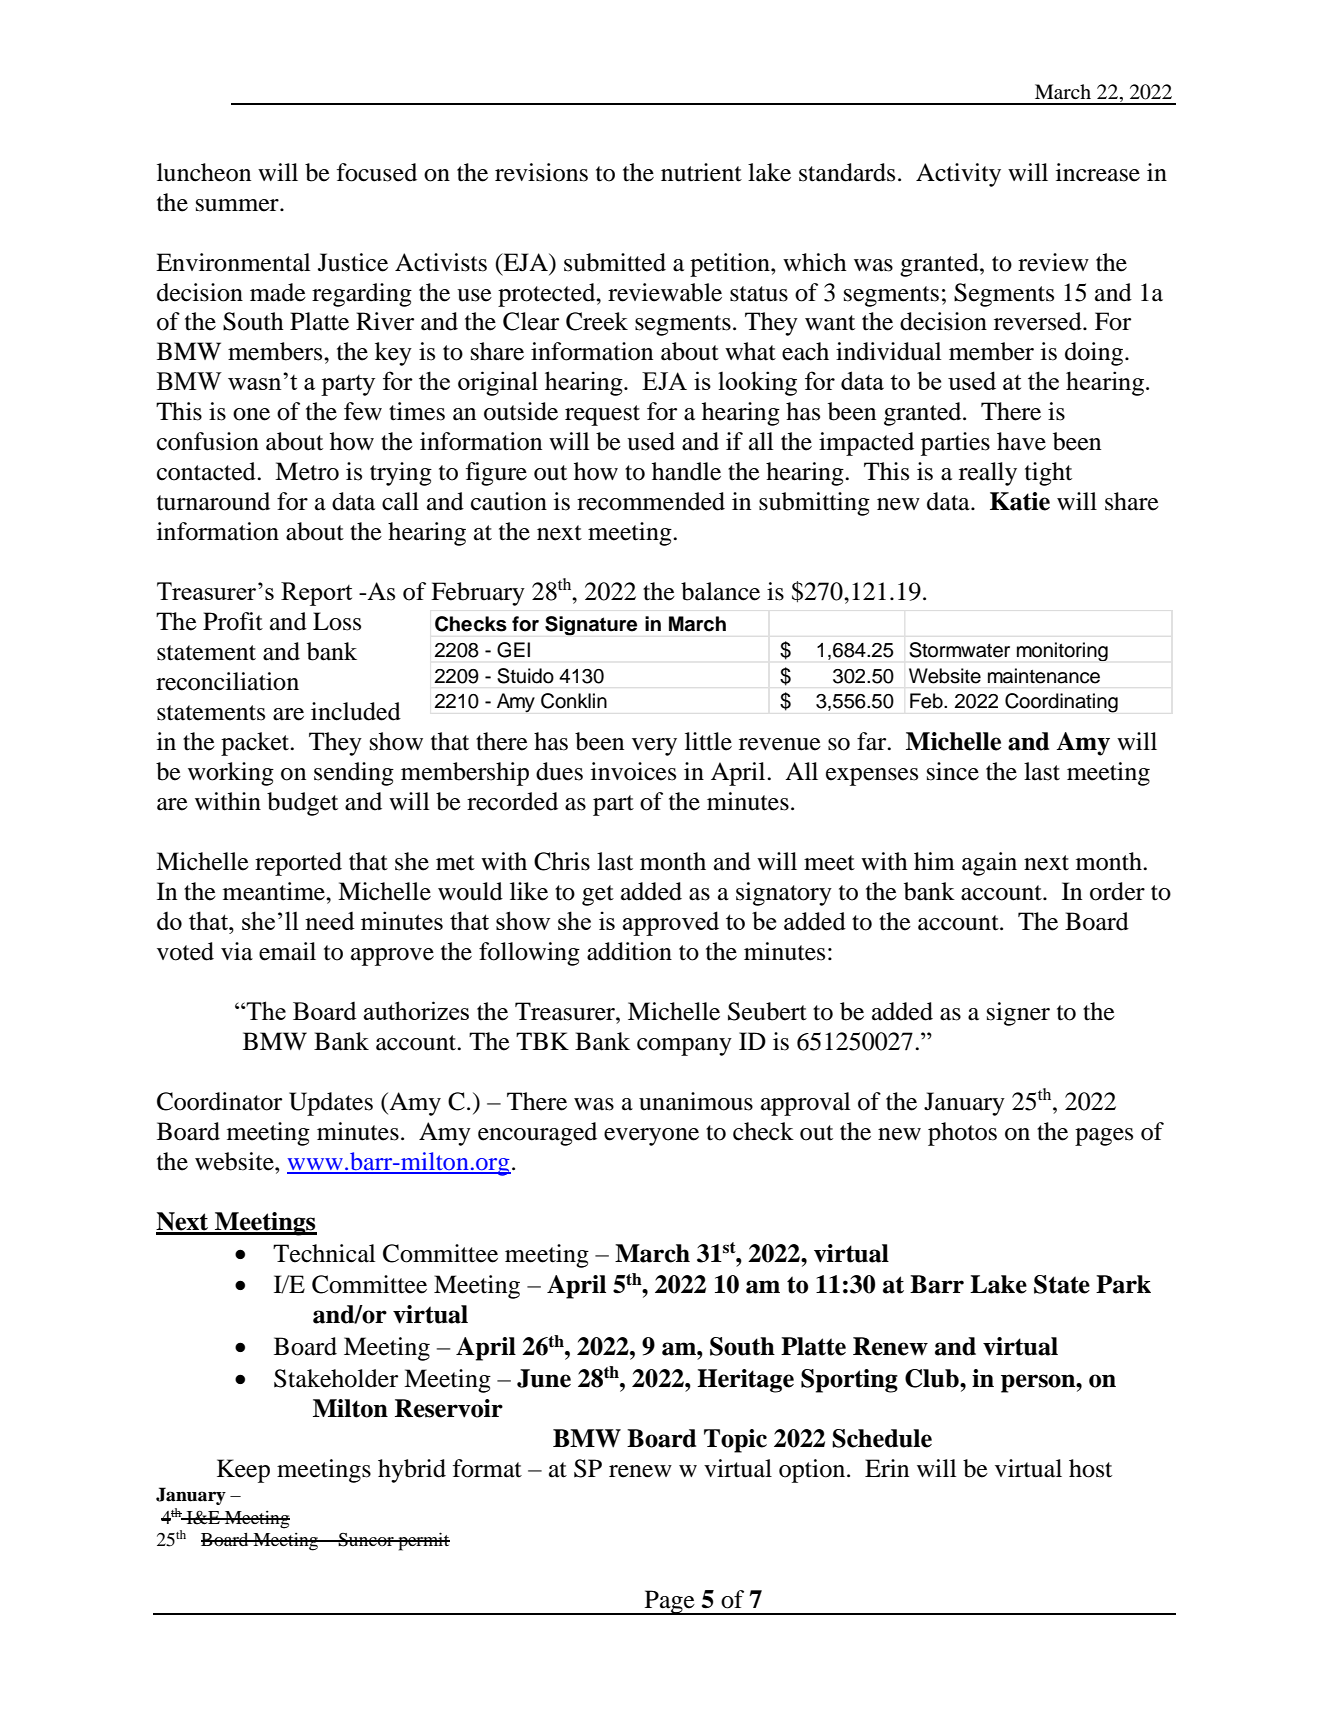  I want to click on Stormwater, so click(959, 650).
